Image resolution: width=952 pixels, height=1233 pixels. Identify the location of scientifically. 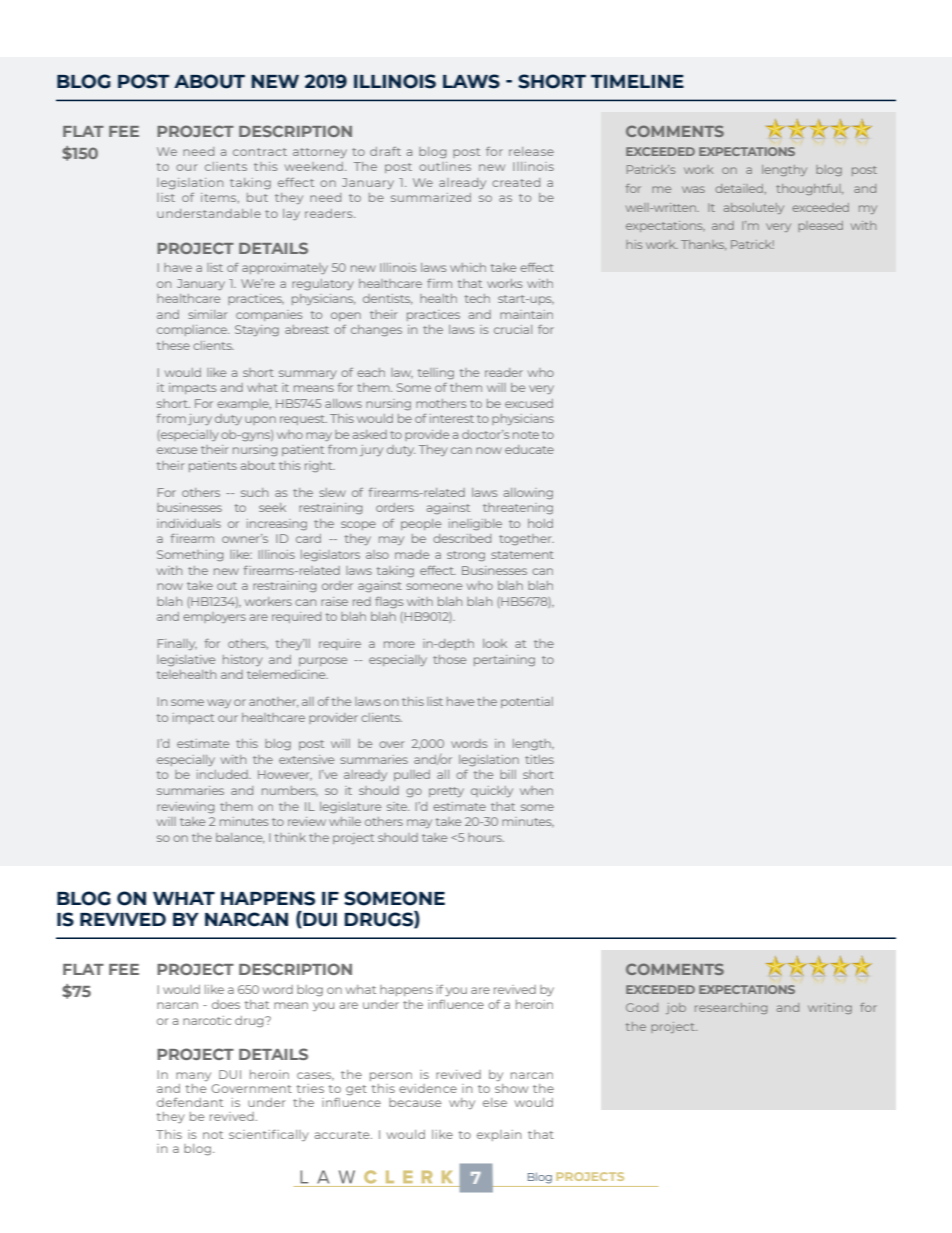
(269, 1135).
